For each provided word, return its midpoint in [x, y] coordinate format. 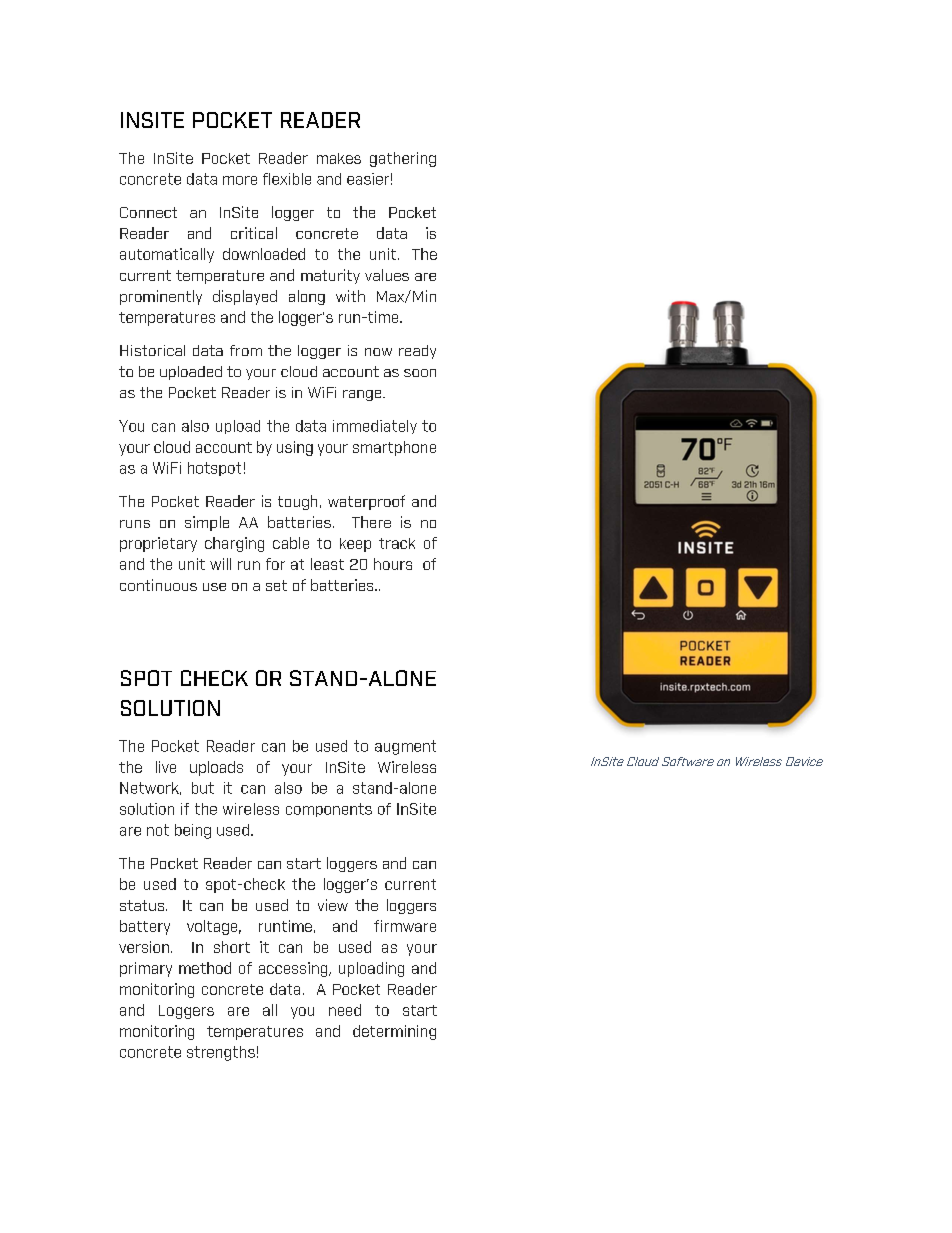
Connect [148, 212]
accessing [294, 969]
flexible [287, 179]
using [295, 448]
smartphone [394, 448]
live [166, 767]
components [329, 810]
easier [368, 179]
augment [405, 747]
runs [135, 524]
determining [394, 1032]
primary [146, 969]
